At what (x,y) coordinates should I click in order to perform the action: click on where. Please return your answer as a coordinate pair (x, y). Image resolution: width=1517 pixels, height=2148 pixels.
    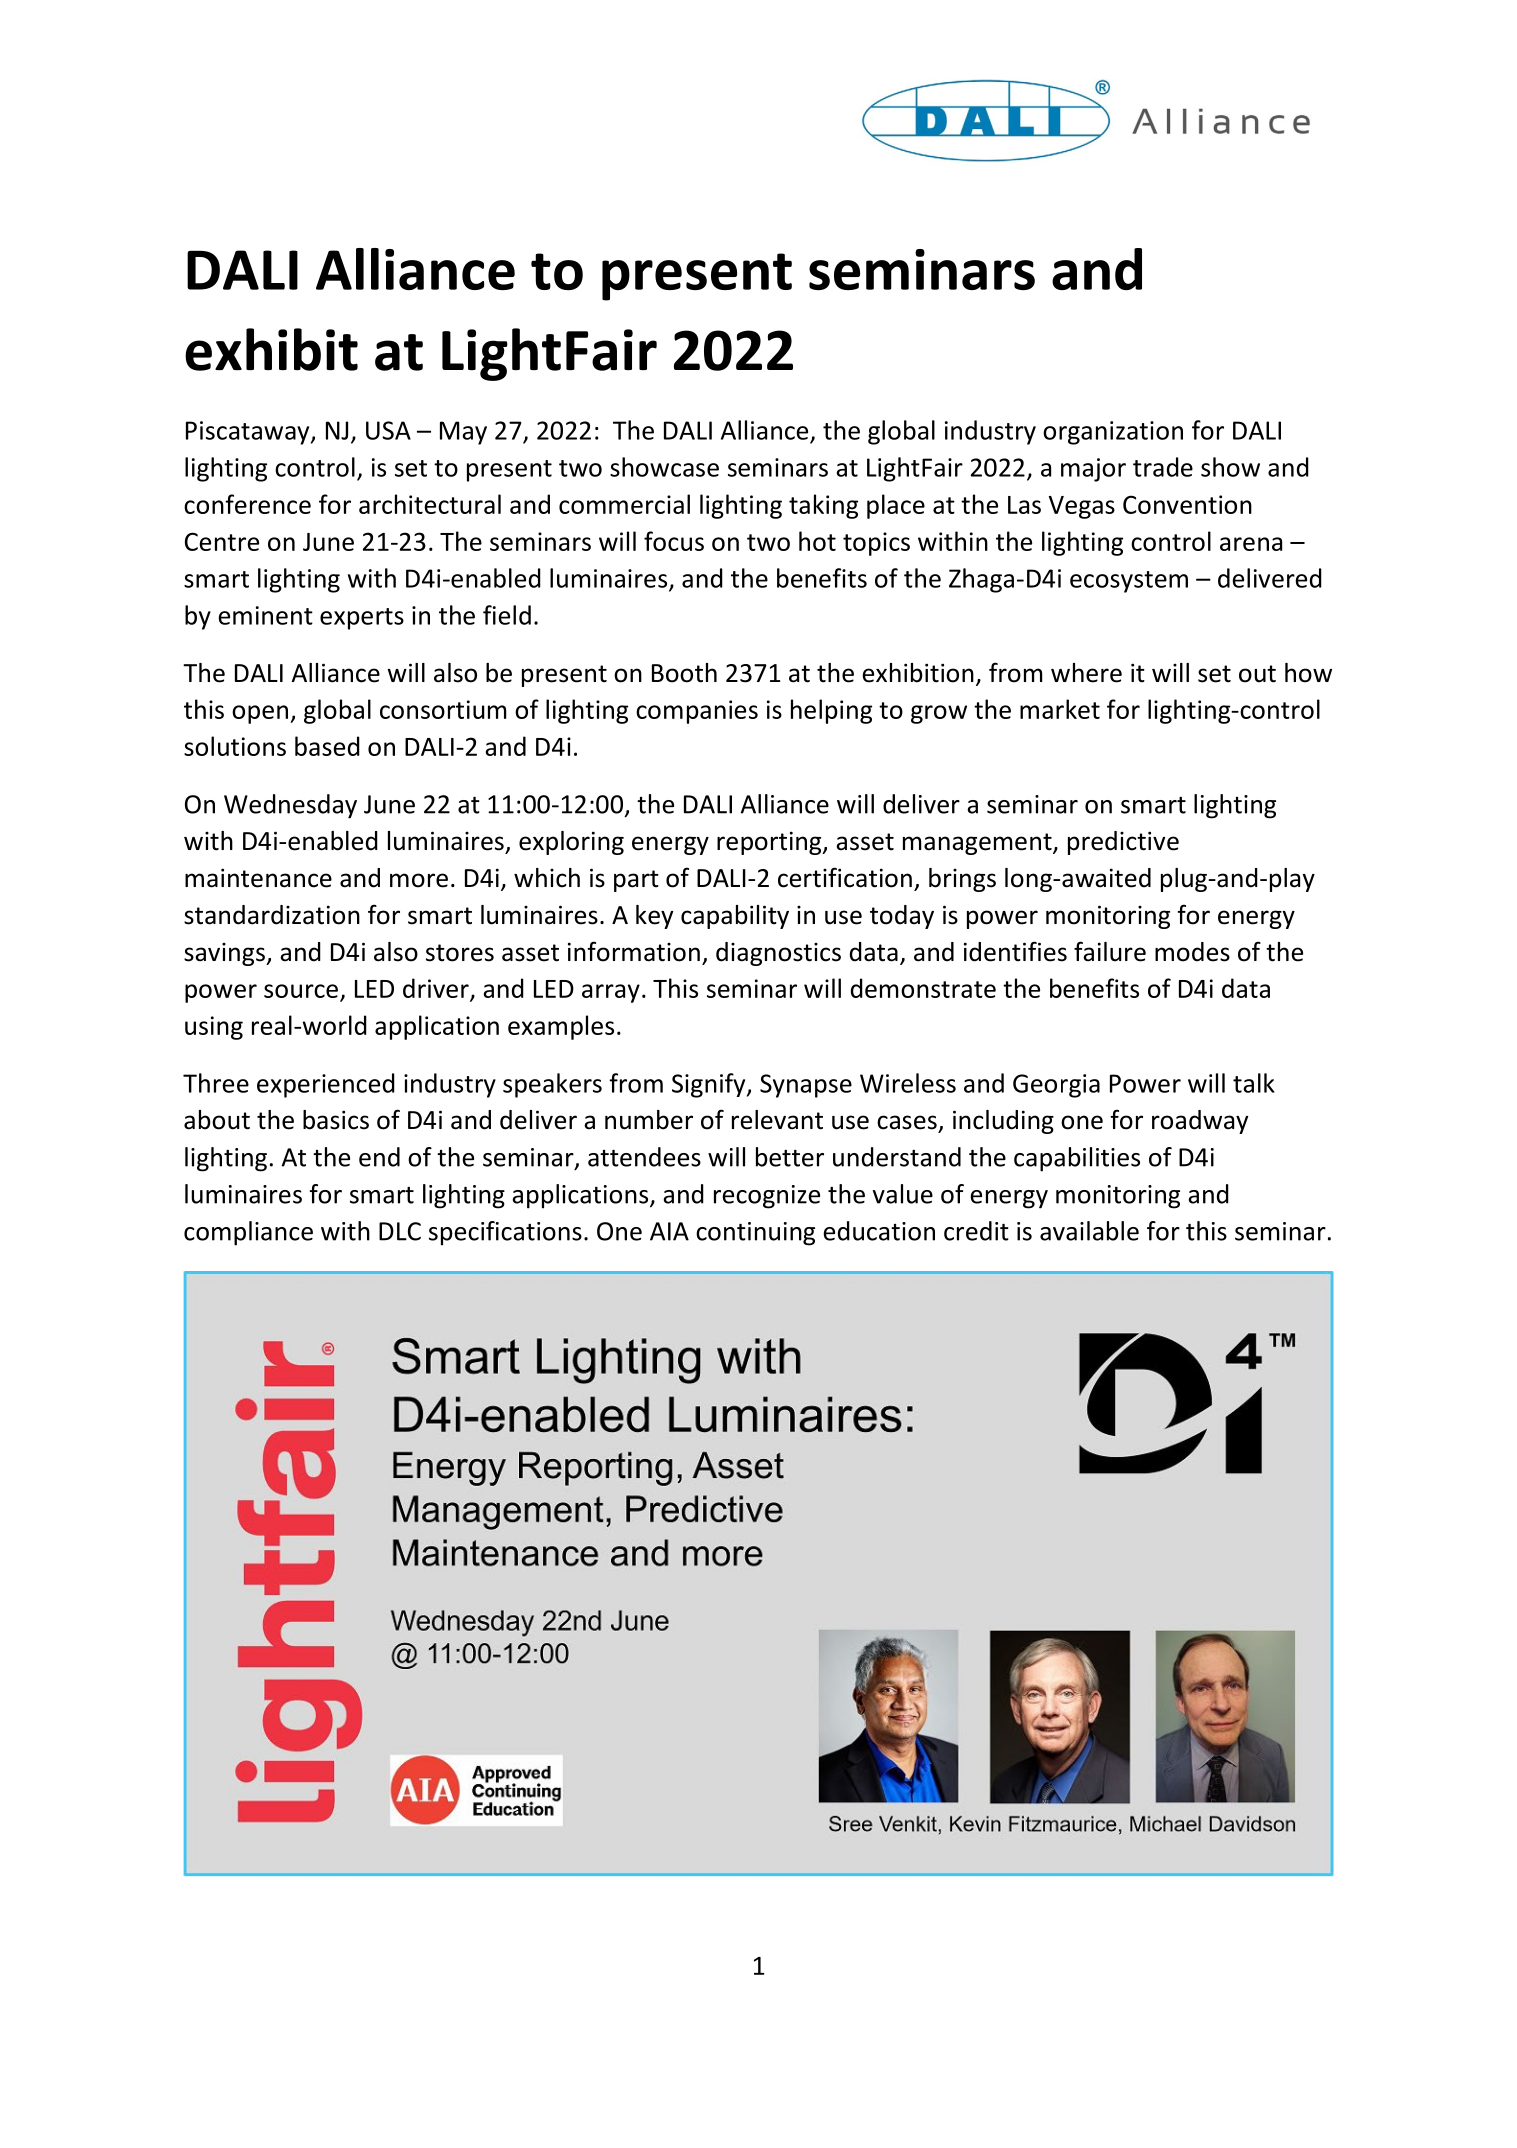
    Looking at the image, I should click on (1086, 673).
